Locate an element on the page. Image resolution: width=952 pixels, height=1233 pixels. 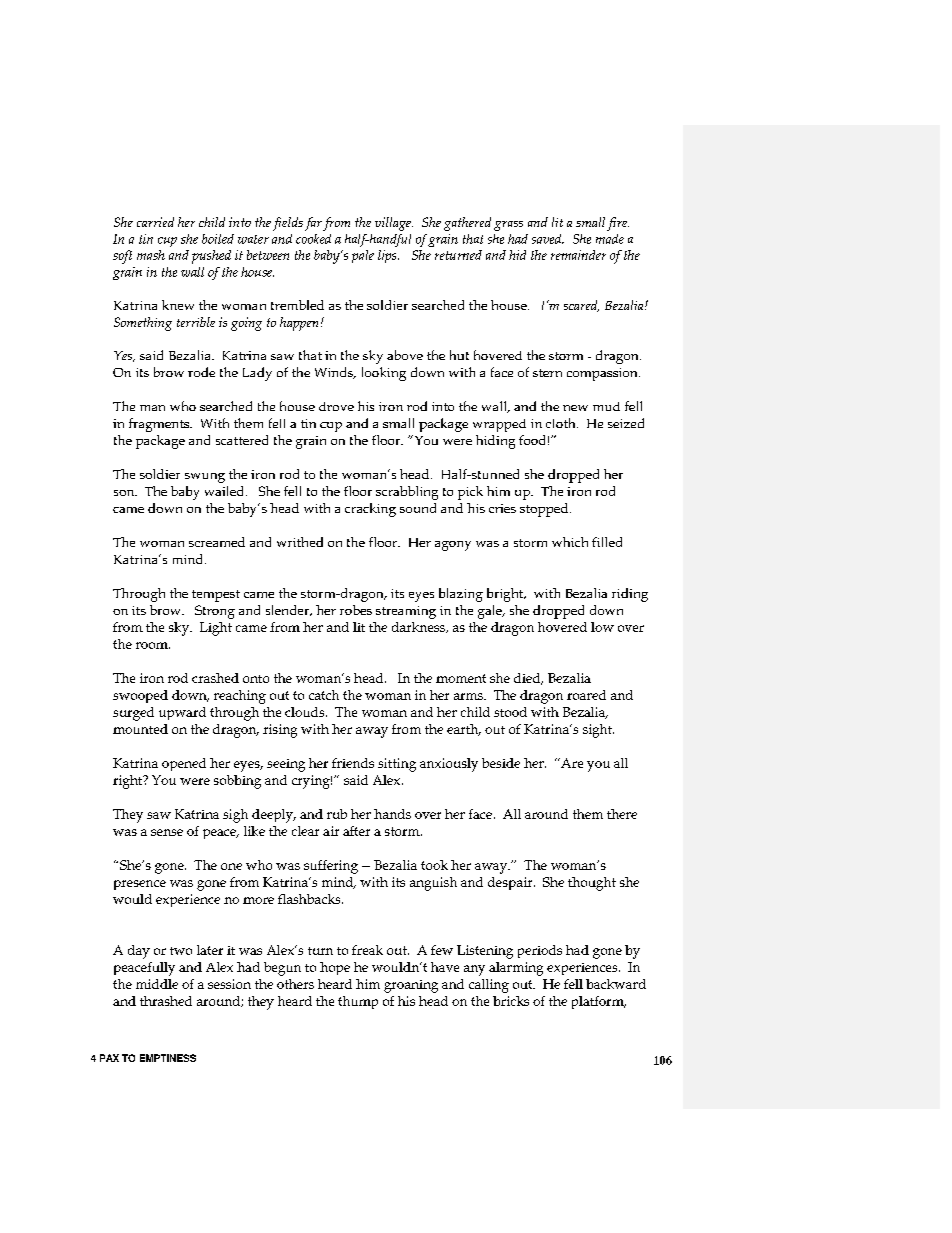
Light is located at coordinates (216, 629).
